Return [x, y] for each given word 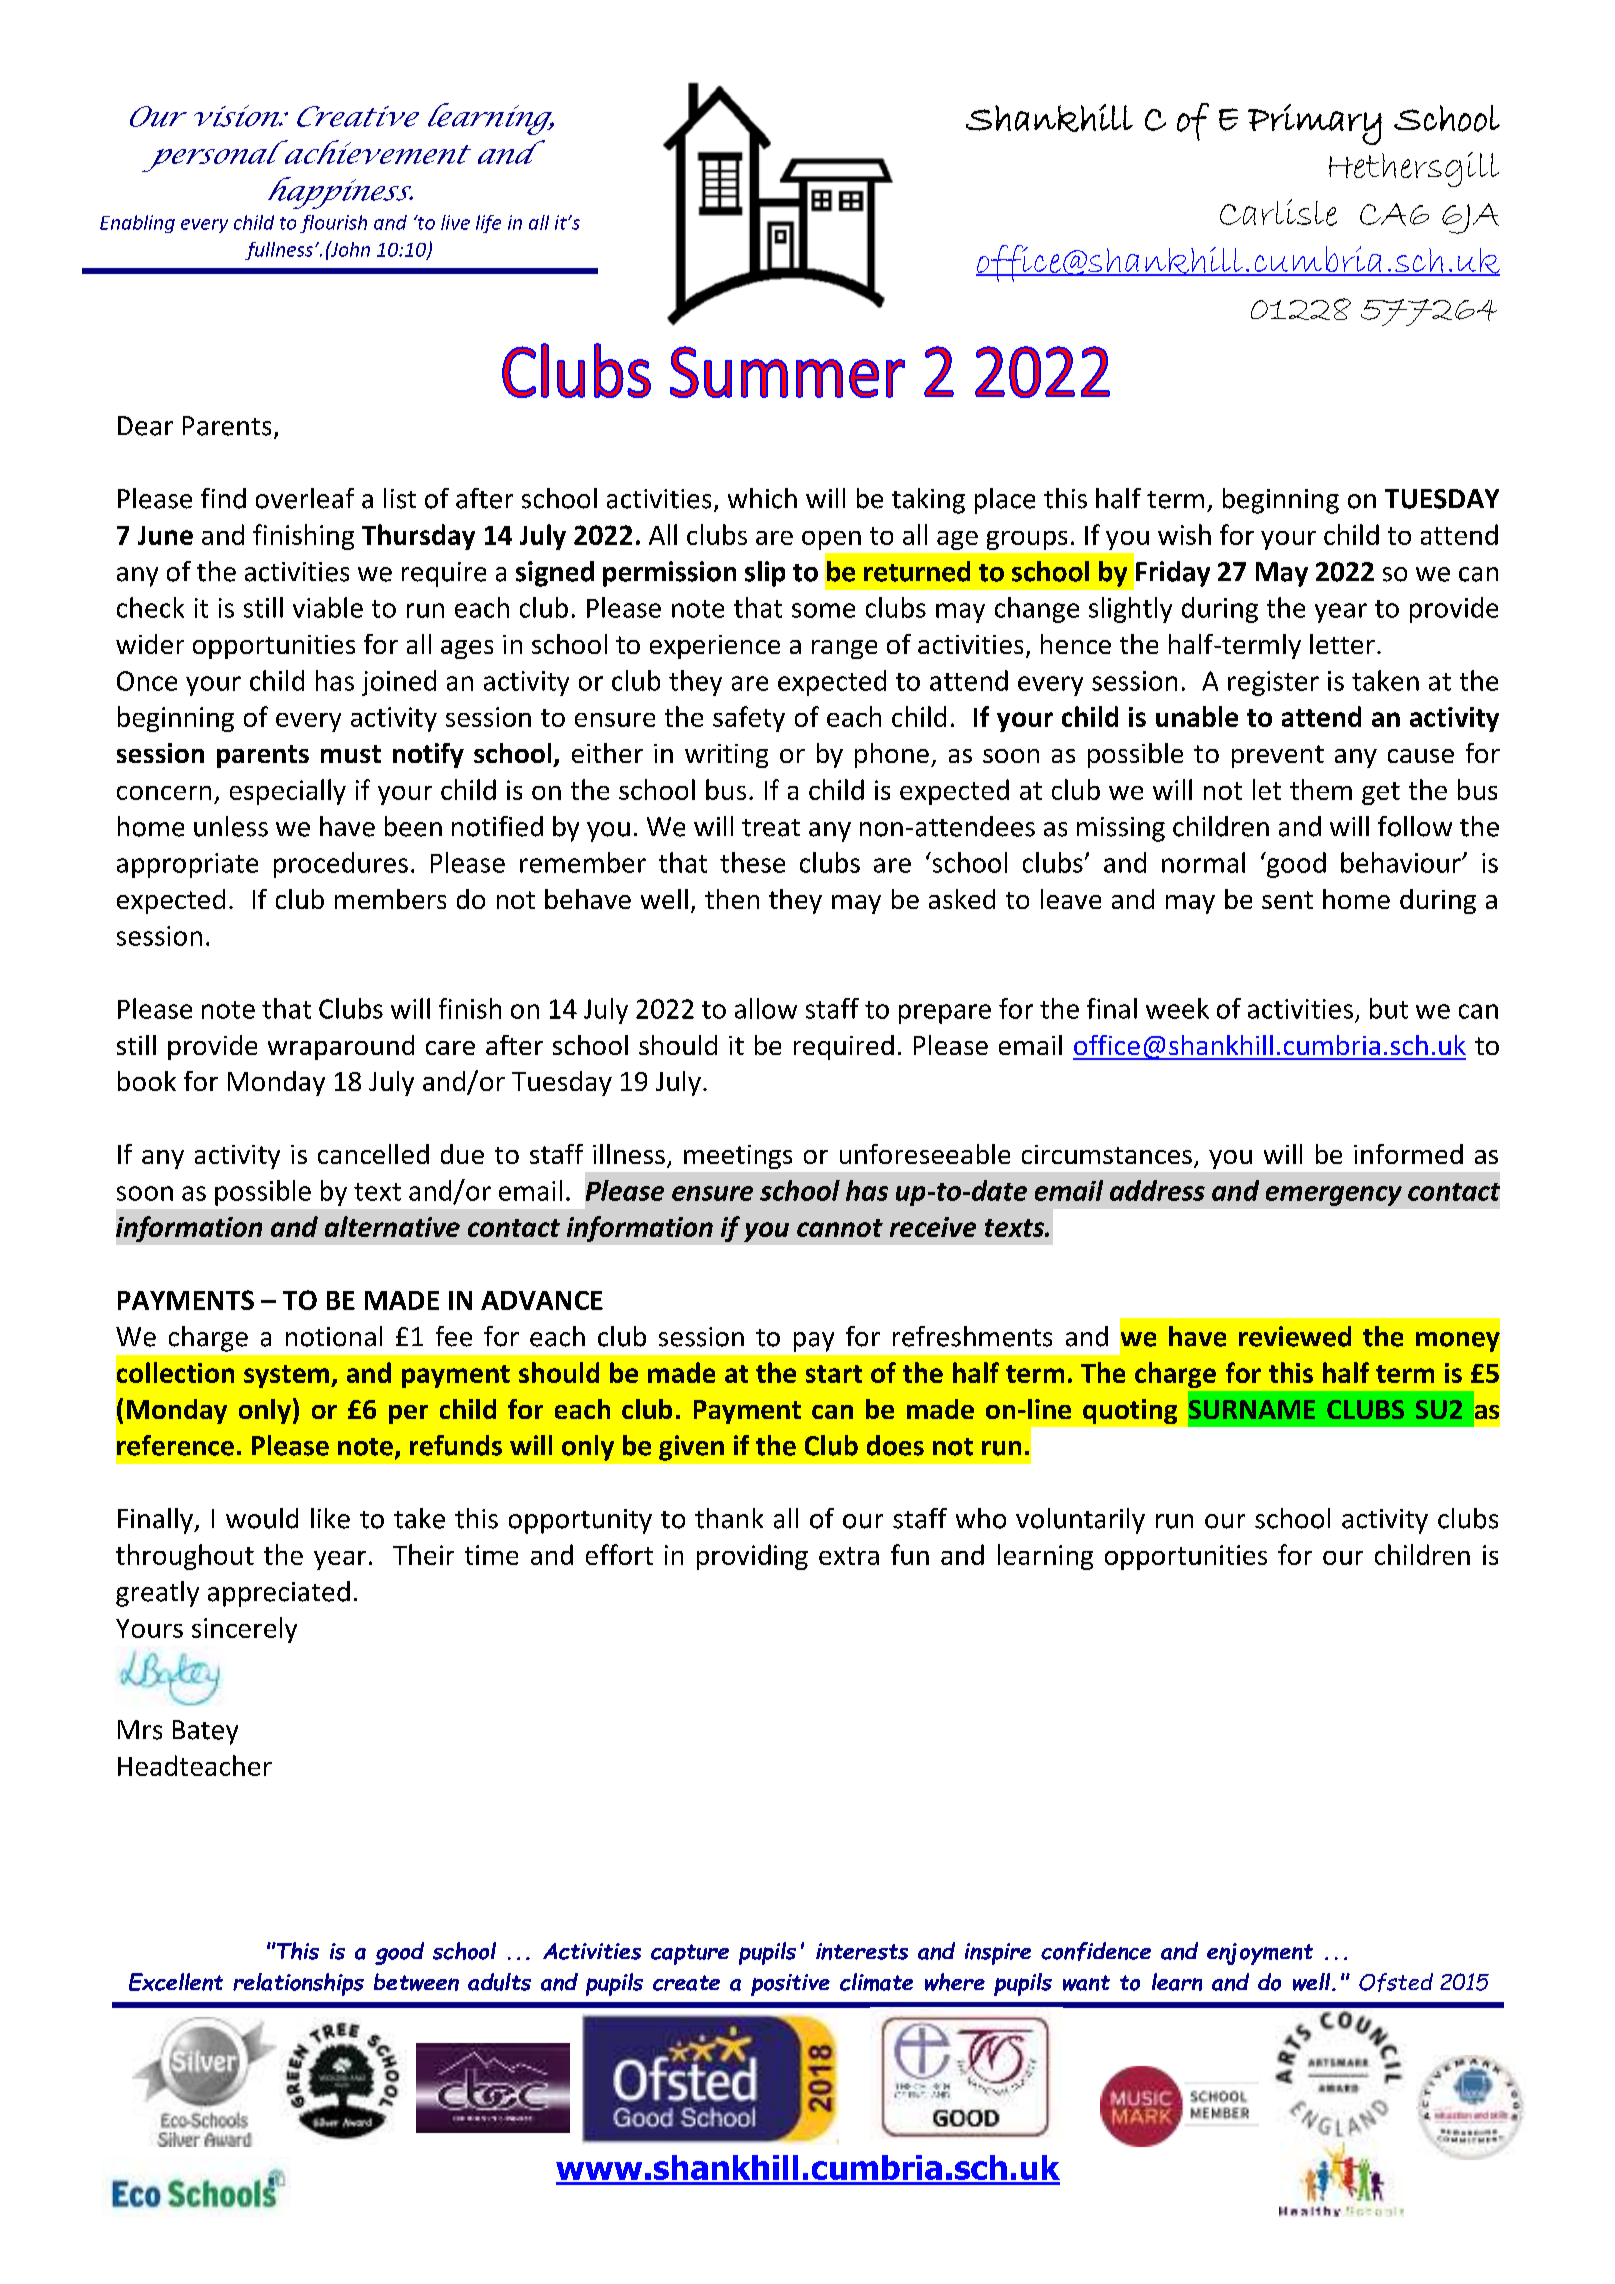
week [1177, 1008]
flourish [333, 224]
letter [1342, 644]
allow [766, 1008]
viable [328, 607]
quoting [1130, 1411]
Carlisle [1278, 212]
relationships [298, 1984]
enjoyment [1260, 1954]
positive [790, 1985]
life [488, 224]
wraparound [341, 1047]
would [262, 1518]
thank [729, 1518]
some [823, 610]
